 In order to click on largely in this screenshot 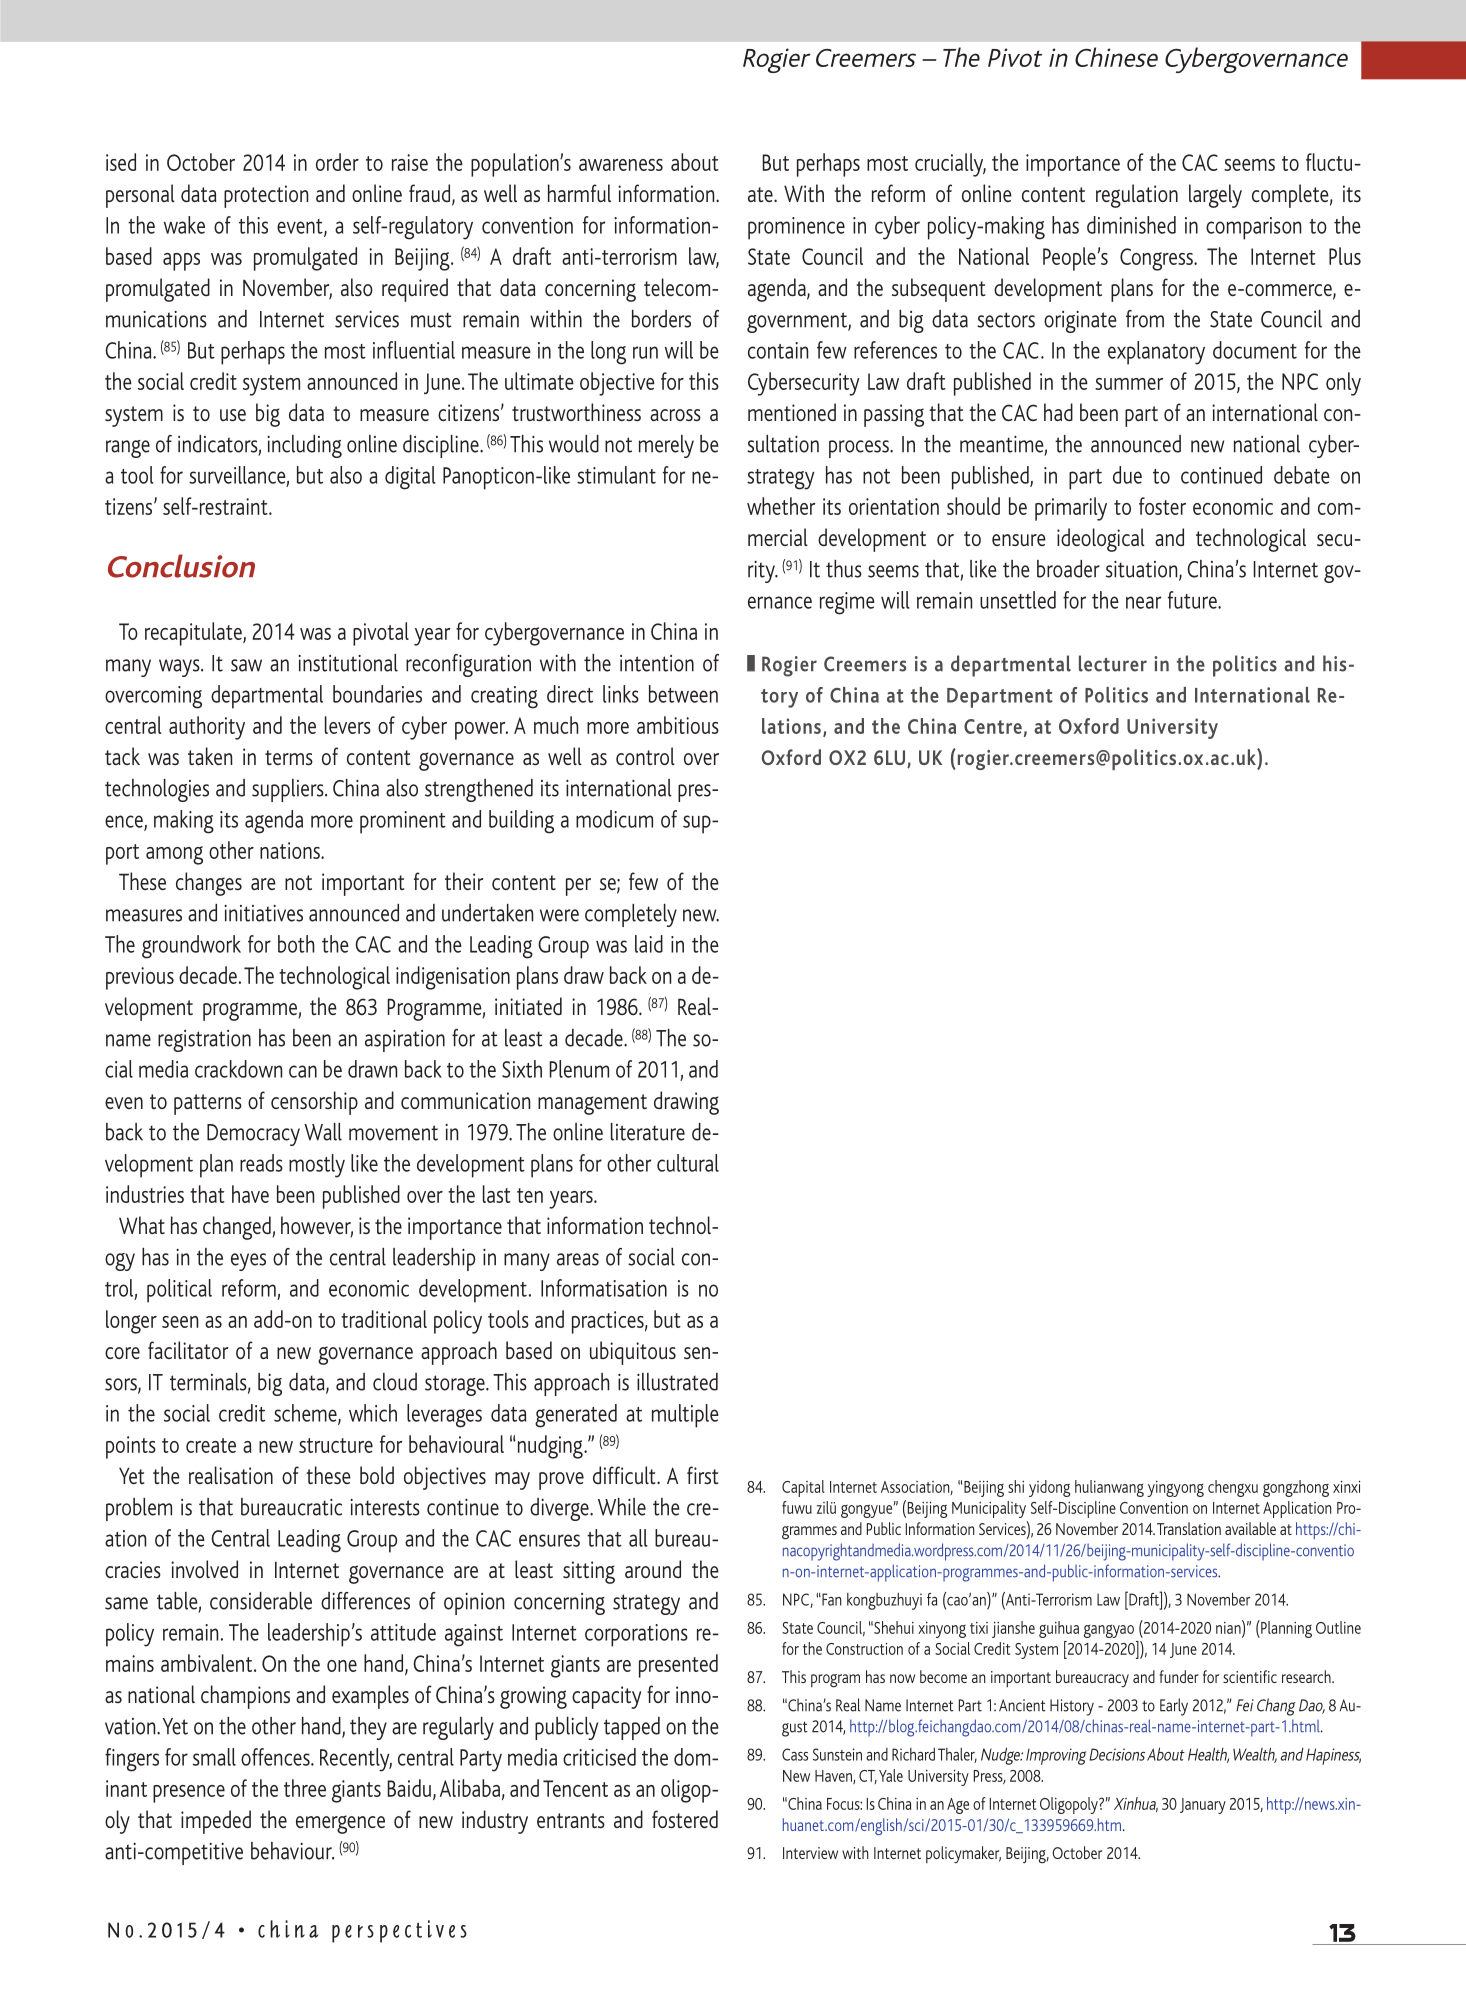, I will do `click(1215, 196)`.
